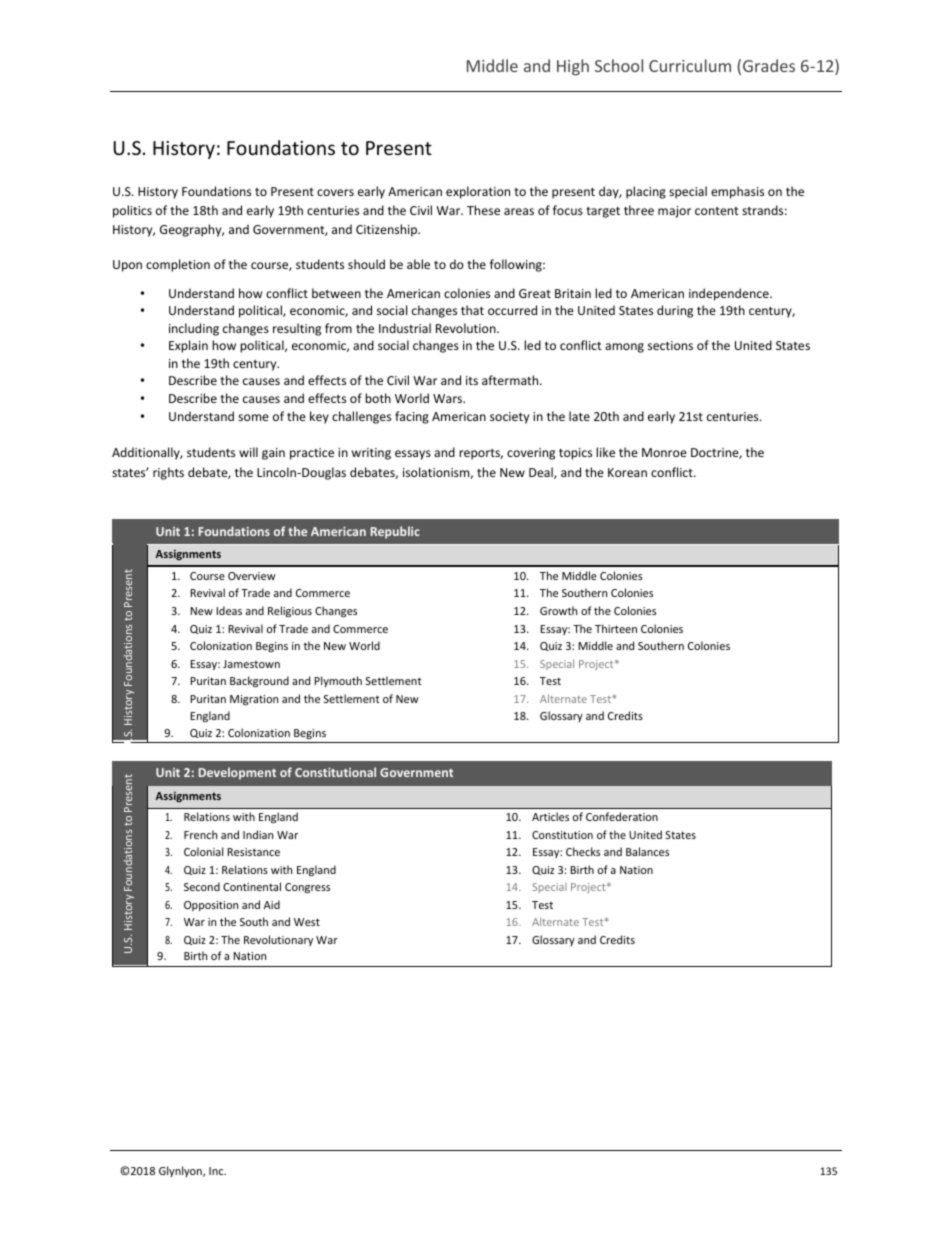 This screenshot has height=1233, width=952. I want to click on High, so click(573, 67).
